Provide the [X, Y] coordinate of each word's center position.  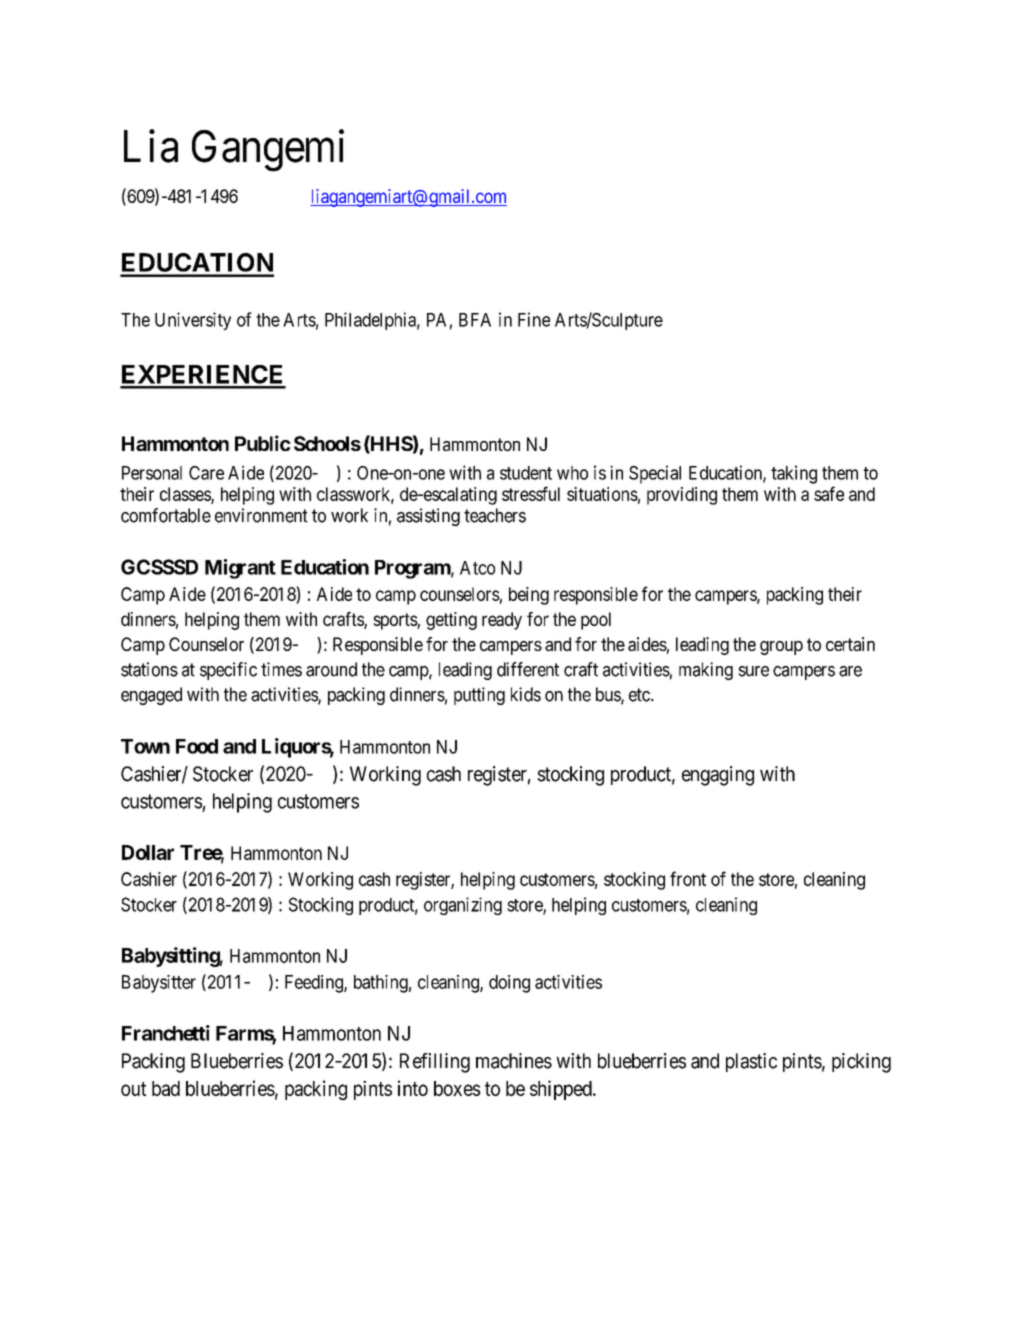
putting [479, 696]
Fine [534, 319]
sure [753, 671]
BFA [475, 320]
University [193, 321]
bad [166, 1088]
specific [228, 671]
